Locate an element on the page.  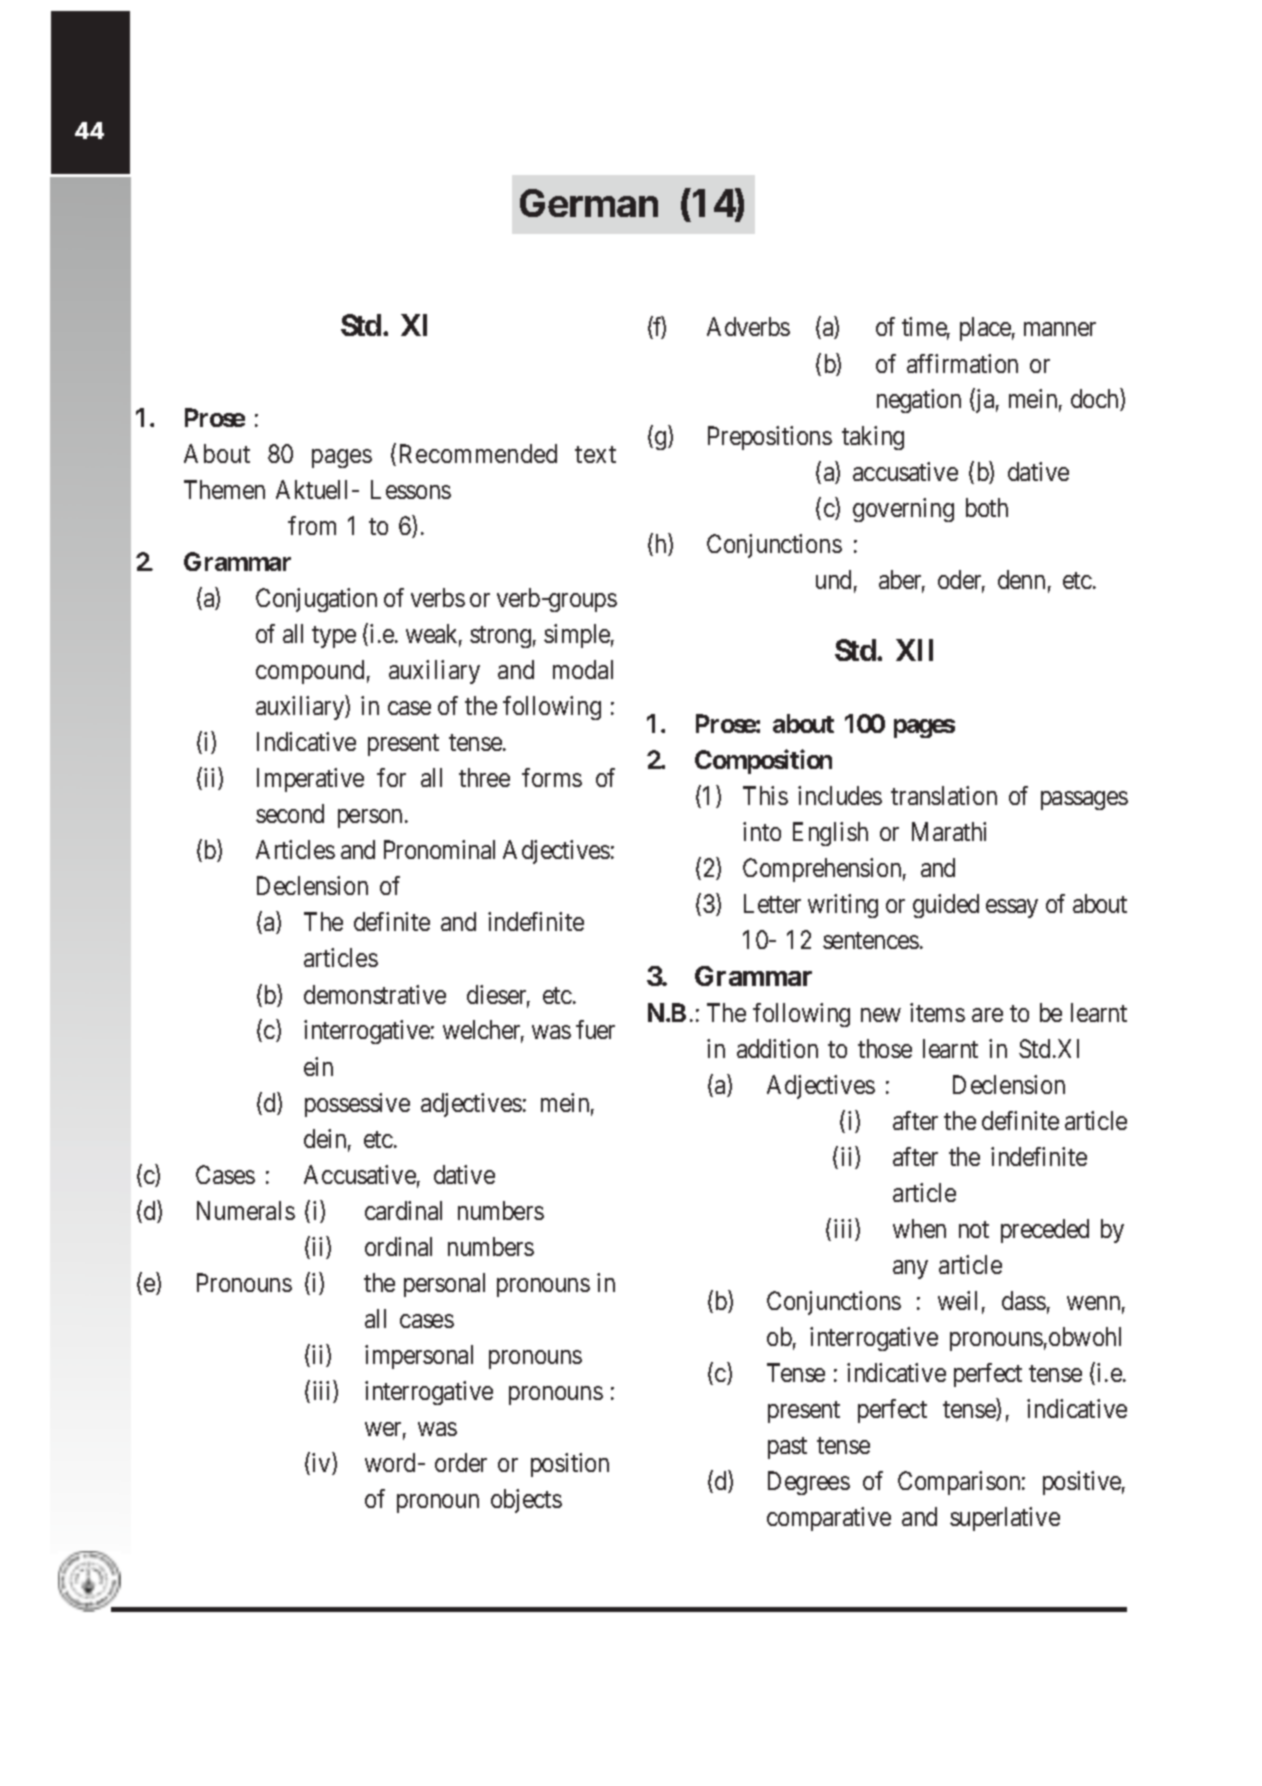
Marathi is located at coordinates (949, 831).
